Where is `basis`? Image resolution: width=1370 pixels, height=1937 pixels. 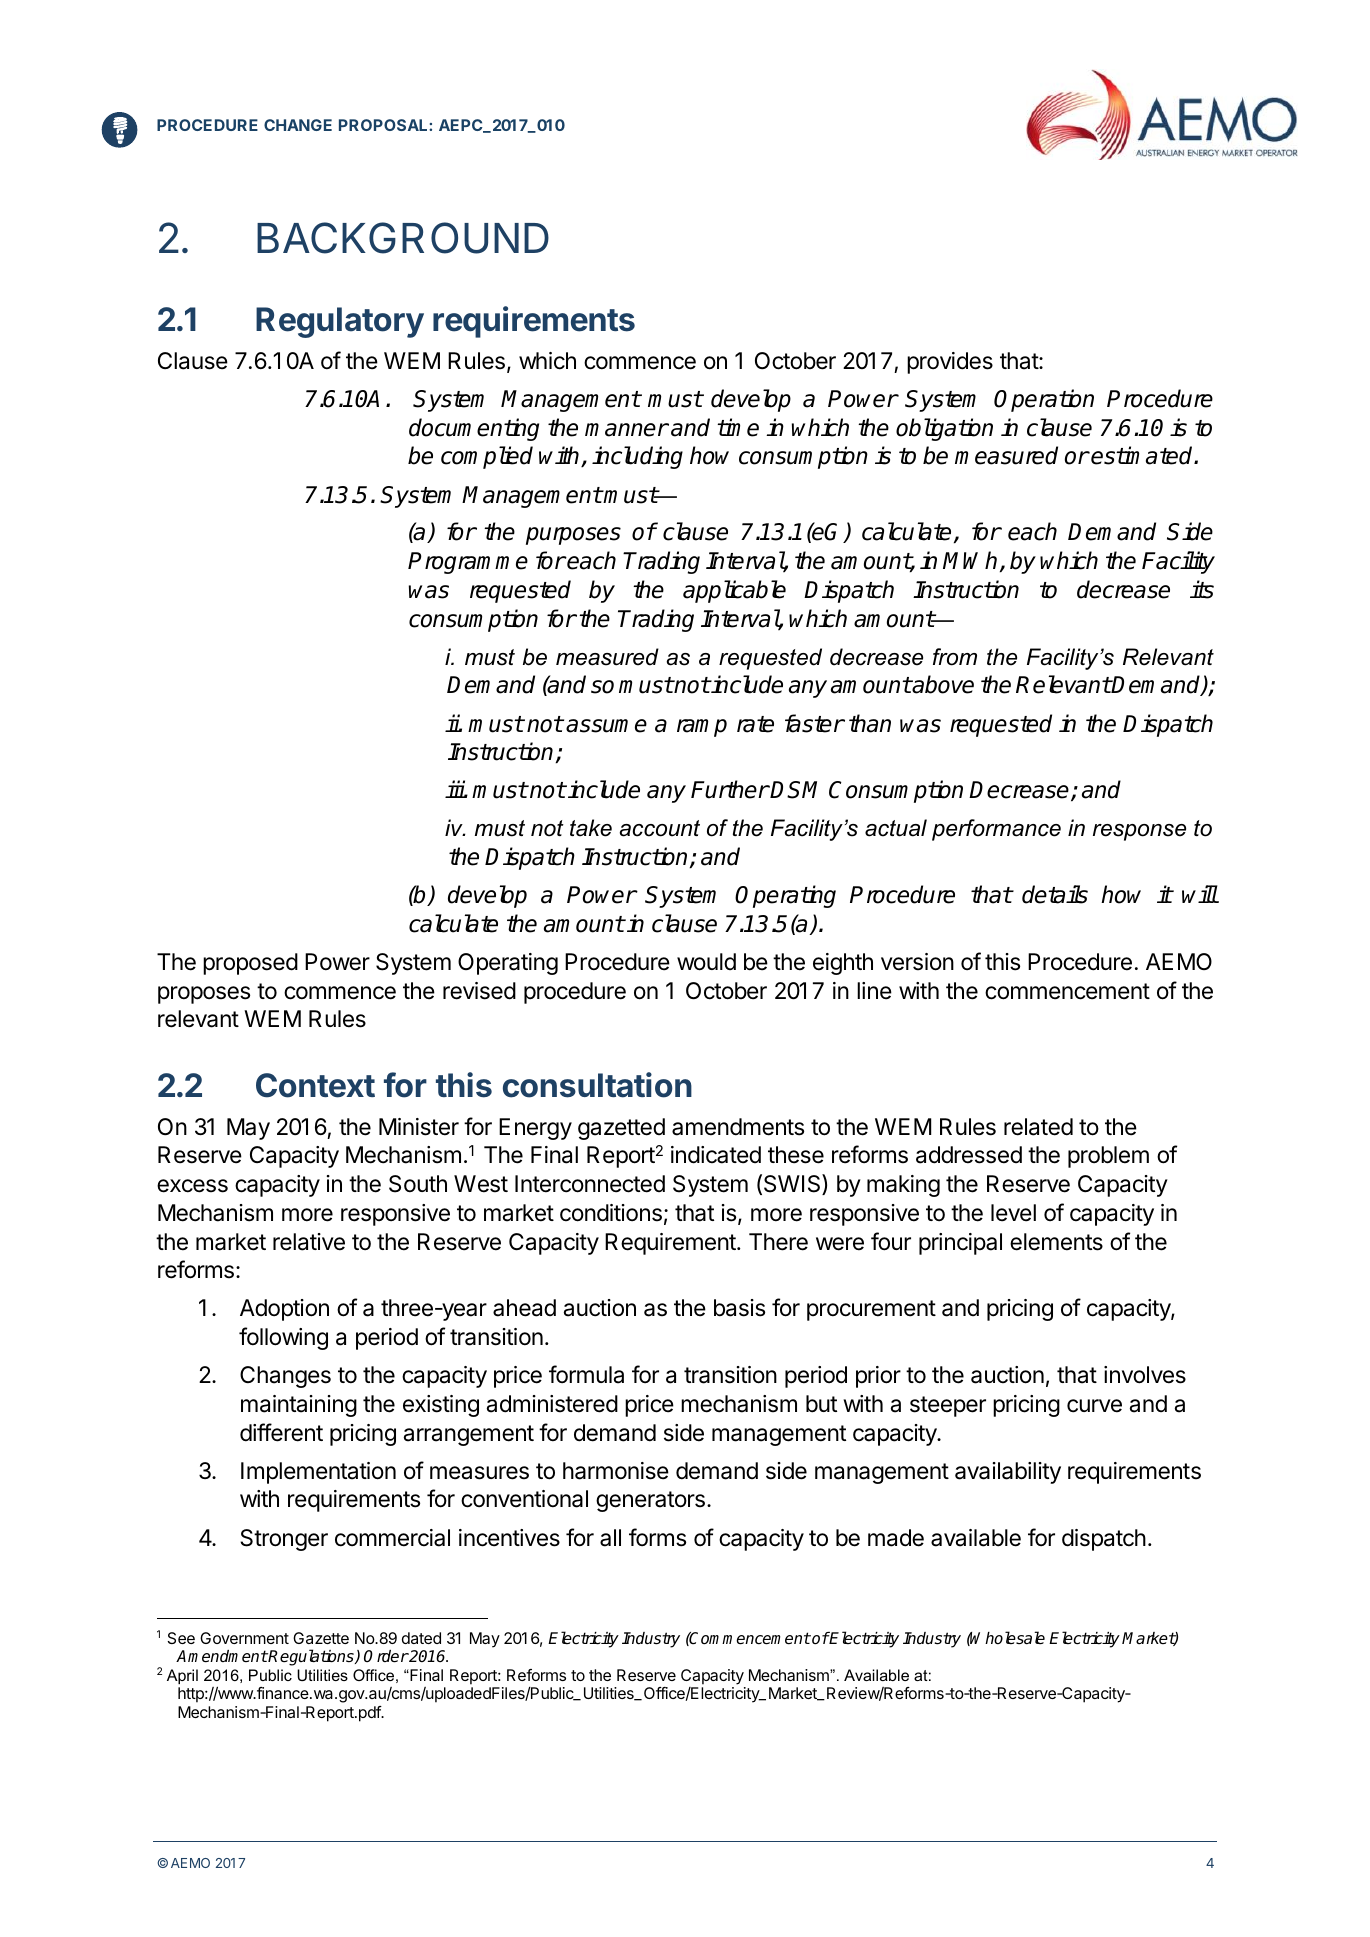
basis is located at coordinates (739, 1308).
